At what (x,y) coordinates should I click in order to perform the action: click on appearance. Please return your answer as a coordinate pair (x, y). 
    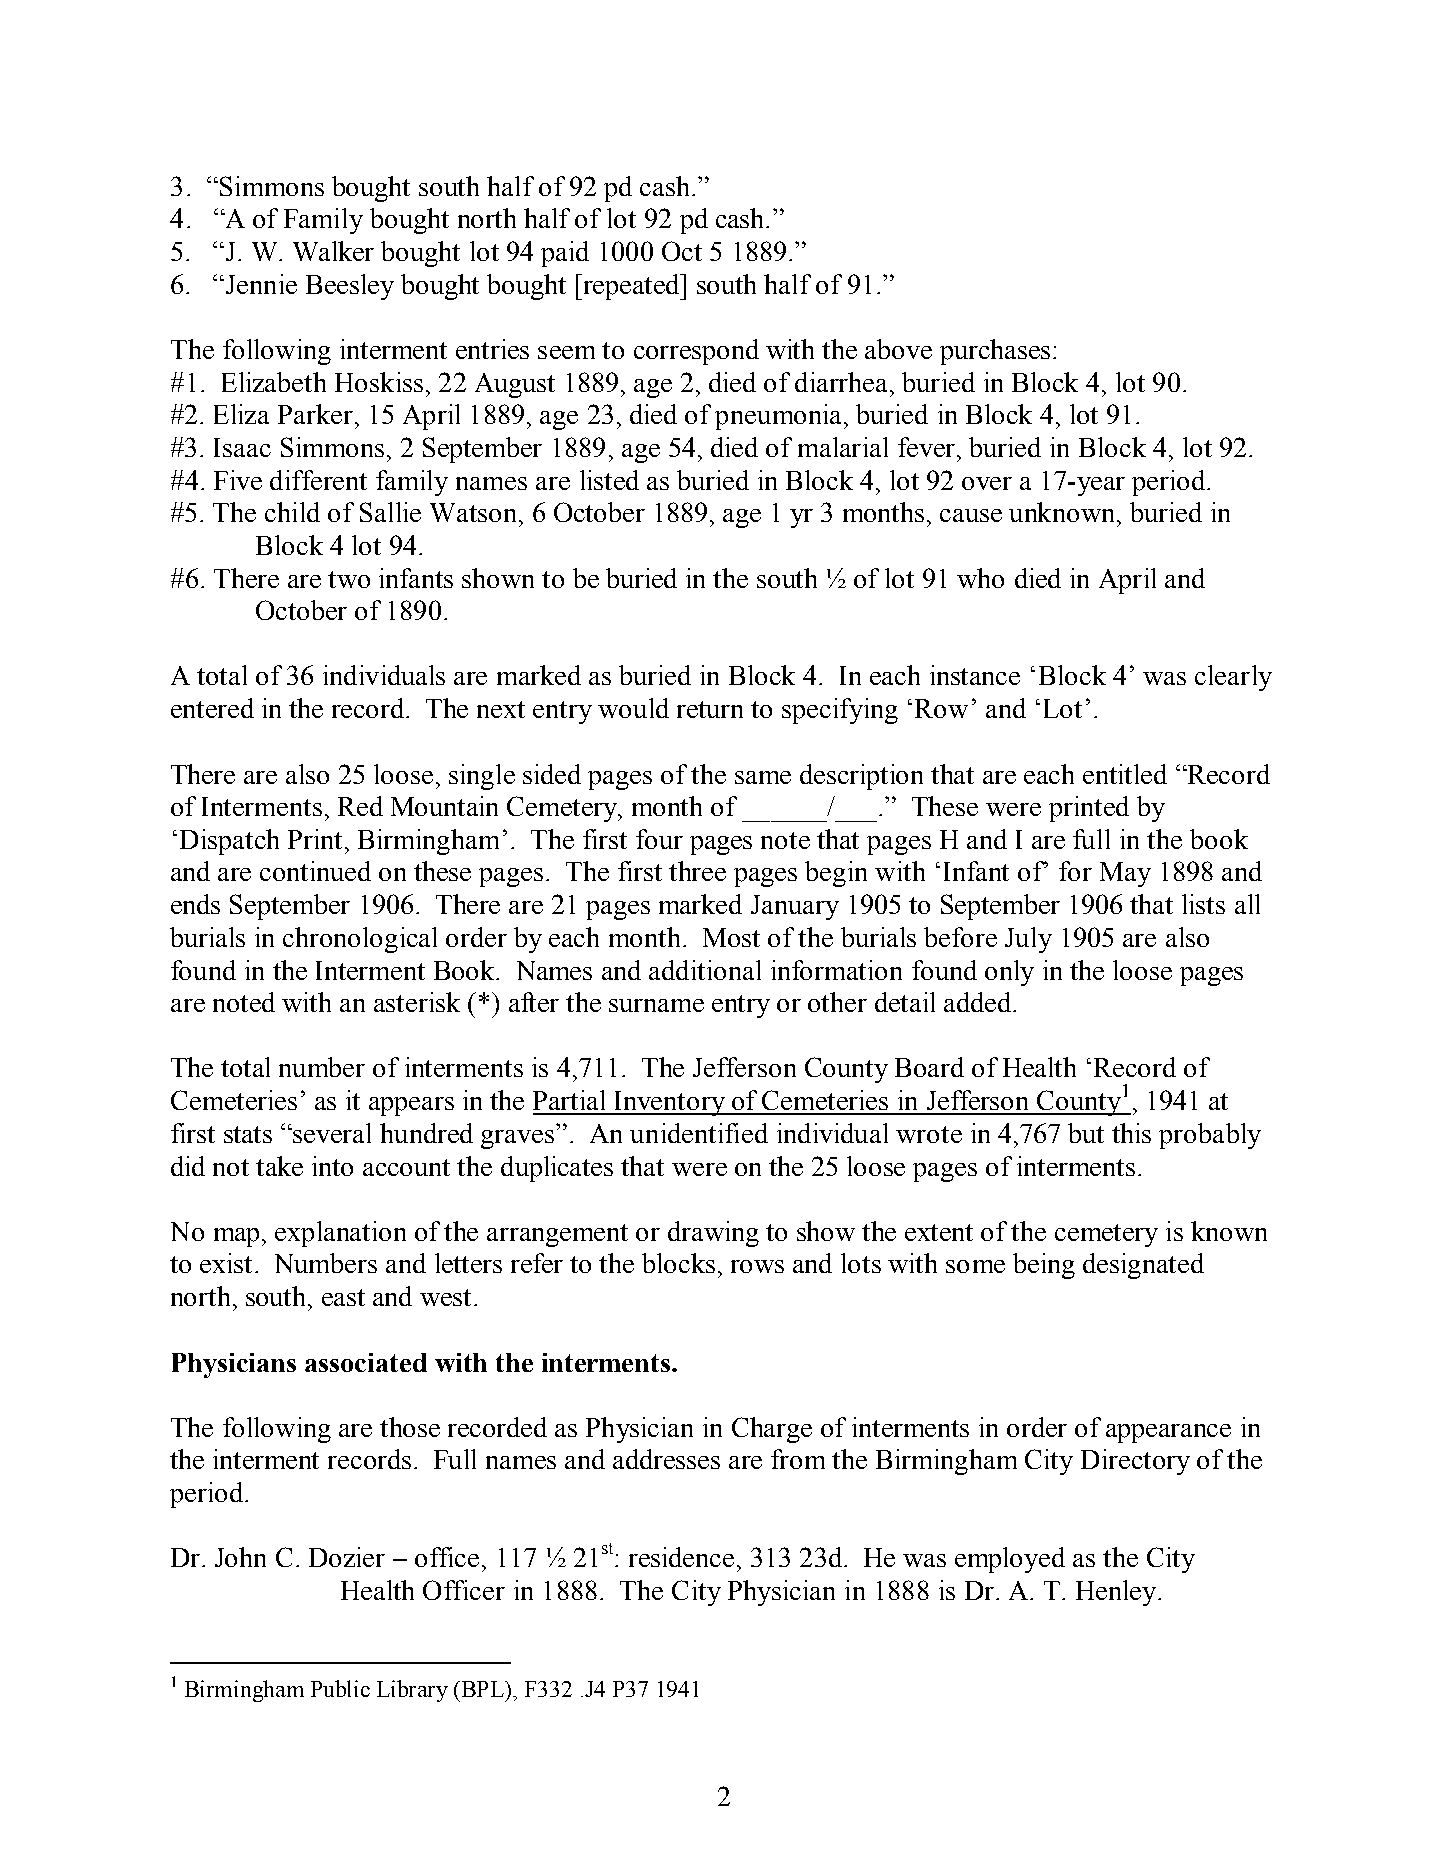
    Looking at the image, I should click on (1168, 1433).
